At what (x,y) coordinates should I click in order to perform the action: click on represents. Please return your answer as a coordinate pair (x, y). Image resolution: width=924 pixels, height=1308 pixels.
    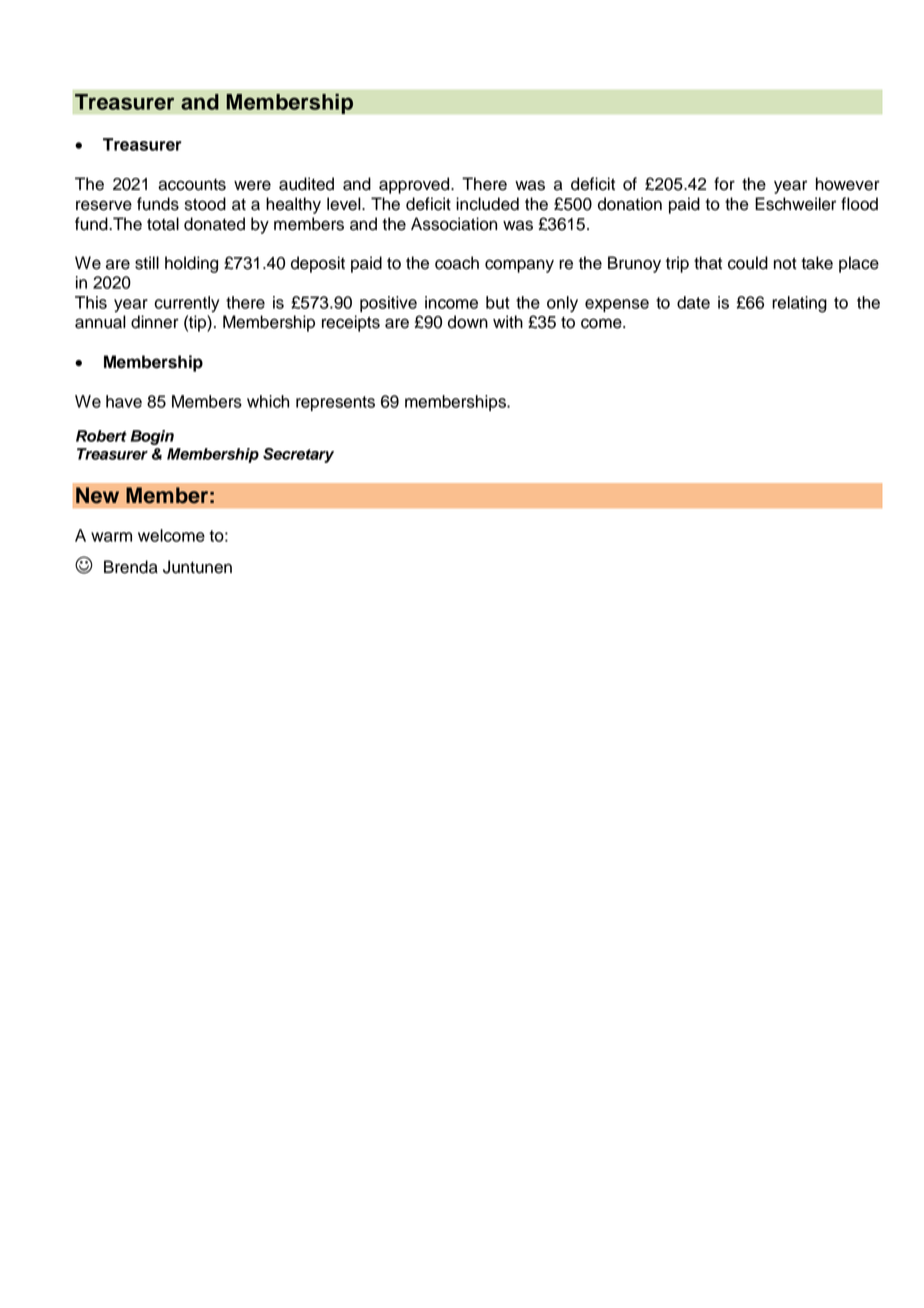
    Looking at the image, I should click on (335, 403).
